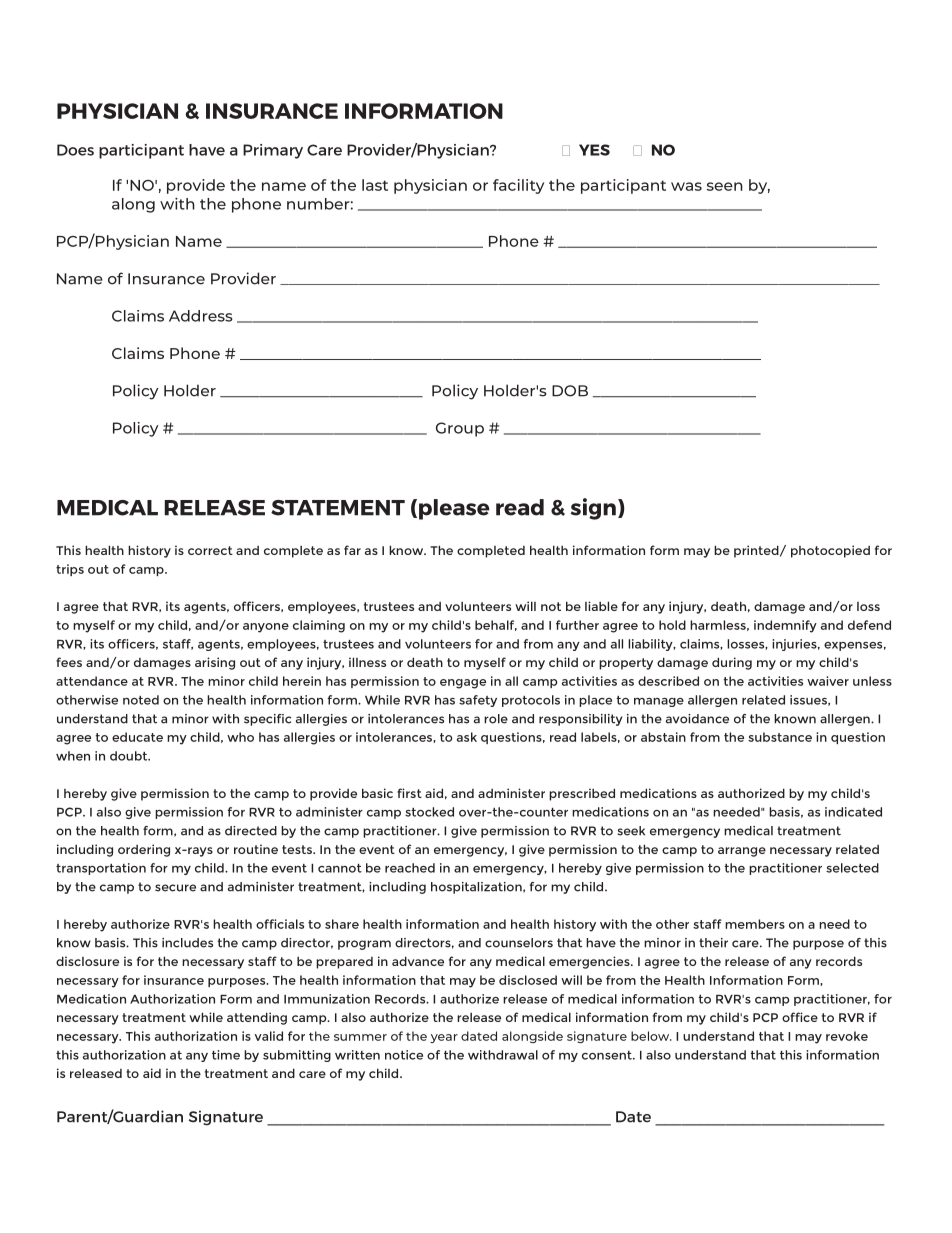 The height and width of the screenshot is (1233, 952). I want to click on participant, so click(141, 151).
